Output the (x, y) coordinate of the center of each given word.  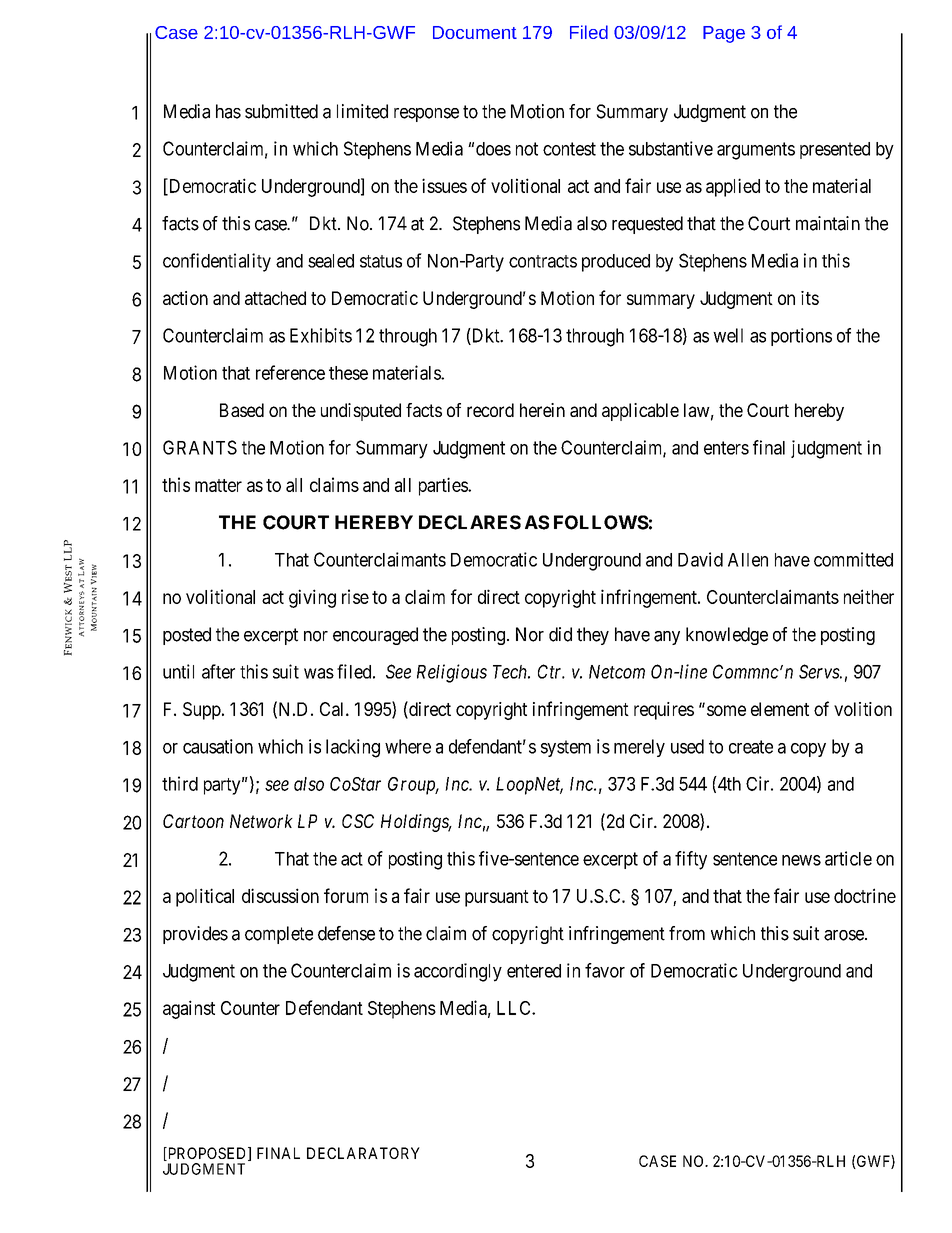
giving (312, 598)
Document (475, 32)
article (848, 858)
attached (275, 298)
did (560, 634)
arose (845, 935)
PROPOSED (207, 1154)
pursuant (497, 898)
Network (261, 821)
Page (724, 34)
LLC (515, 1008)
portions (801, 337)
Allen (748, 560)
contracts (543, 261)
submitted (281, 111)
